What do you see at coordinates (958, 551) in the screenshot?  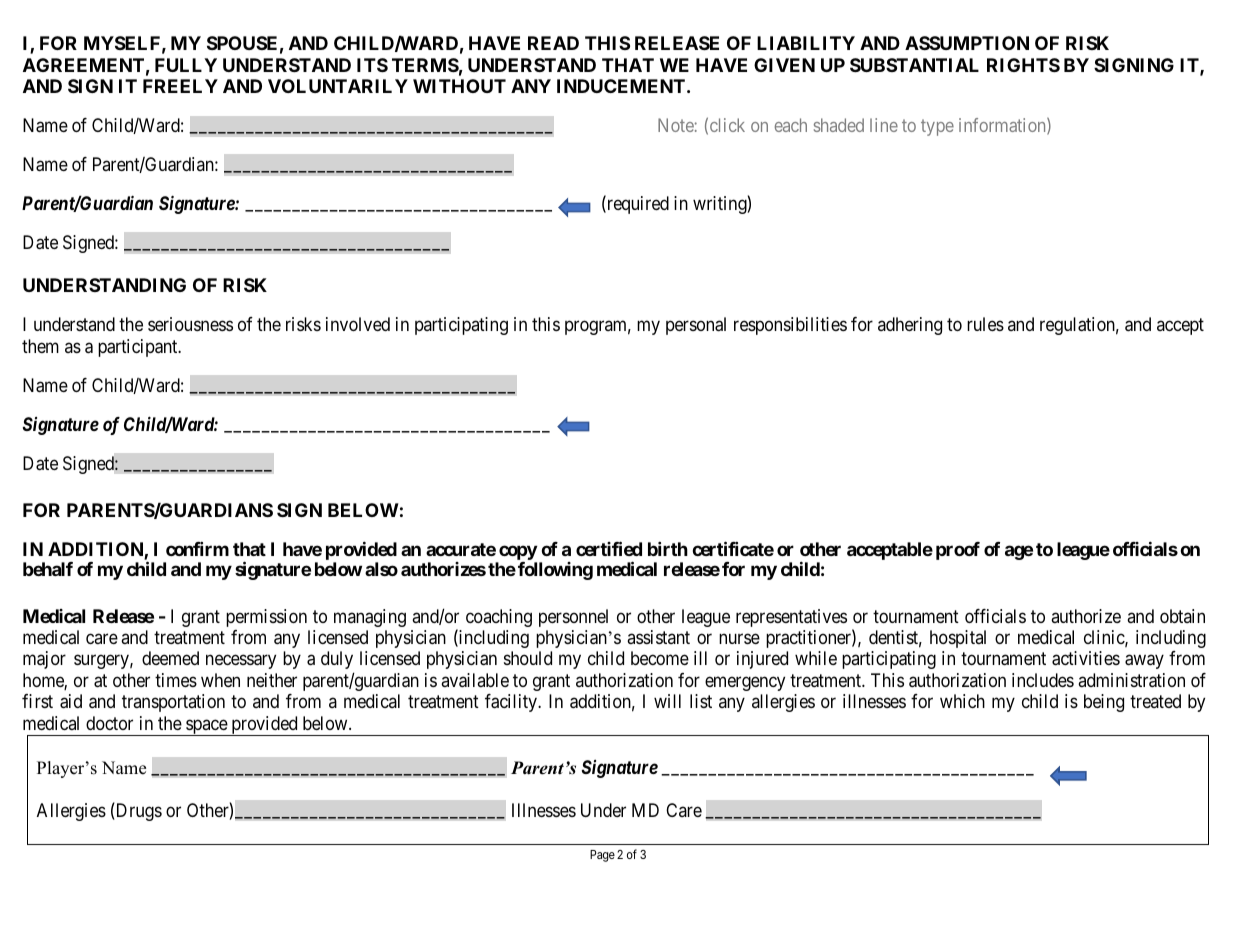 I see `proof` at bounding box center [958, 551].
